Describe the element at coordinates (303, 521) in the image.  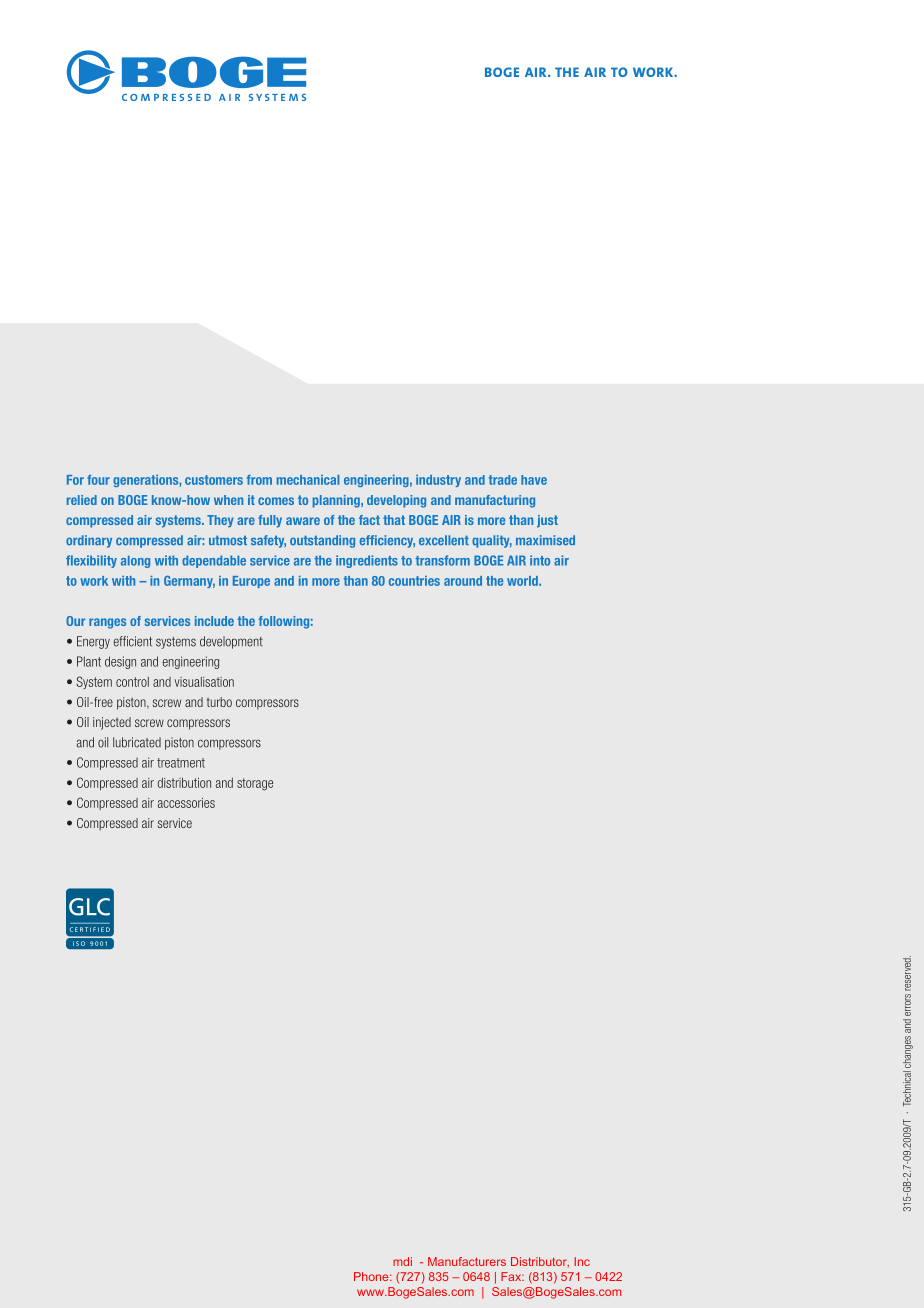
I see `aware` at that location.
